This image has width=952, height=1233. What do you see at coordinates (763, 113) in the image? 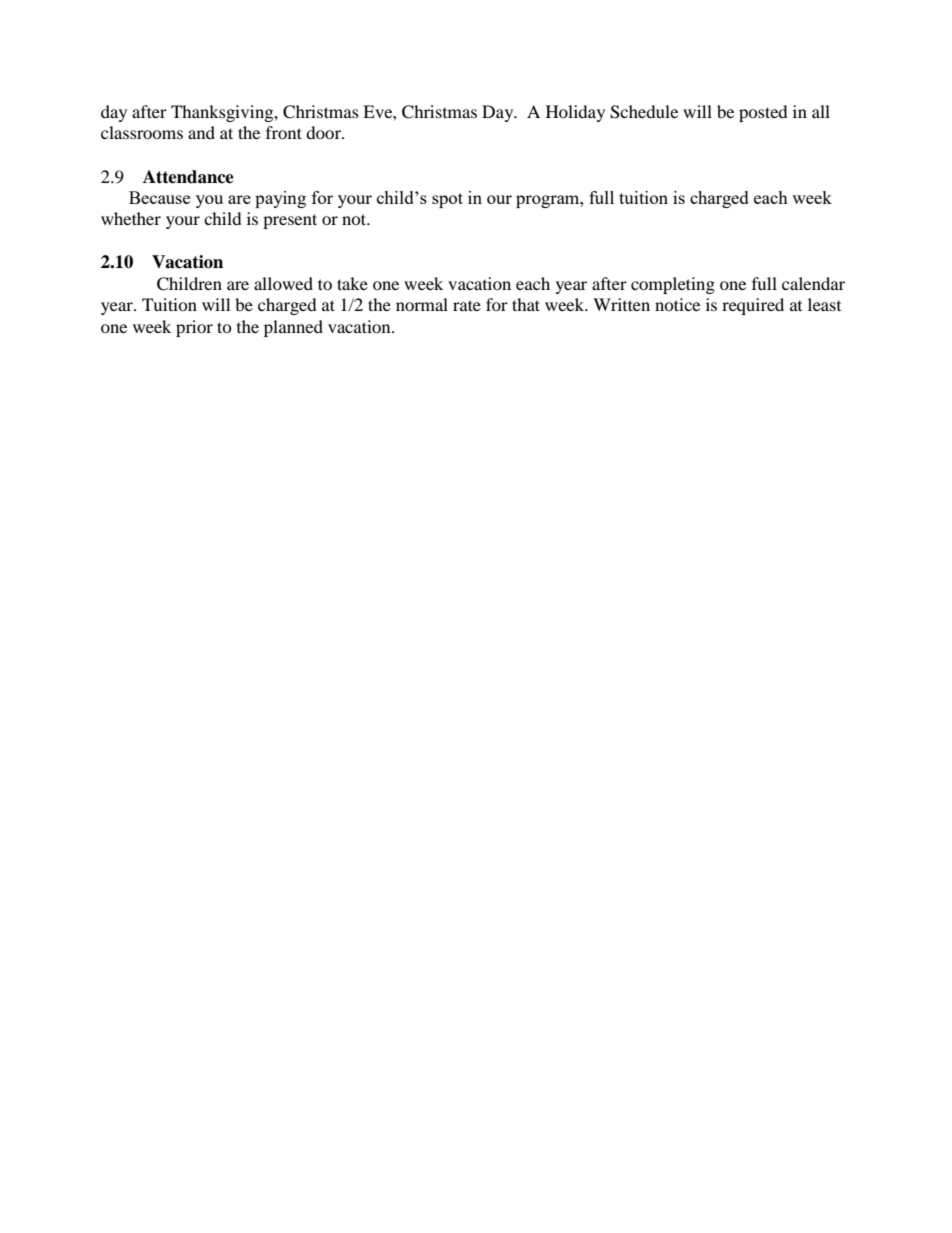
I see `posted` at bounding box center [763, 113].
